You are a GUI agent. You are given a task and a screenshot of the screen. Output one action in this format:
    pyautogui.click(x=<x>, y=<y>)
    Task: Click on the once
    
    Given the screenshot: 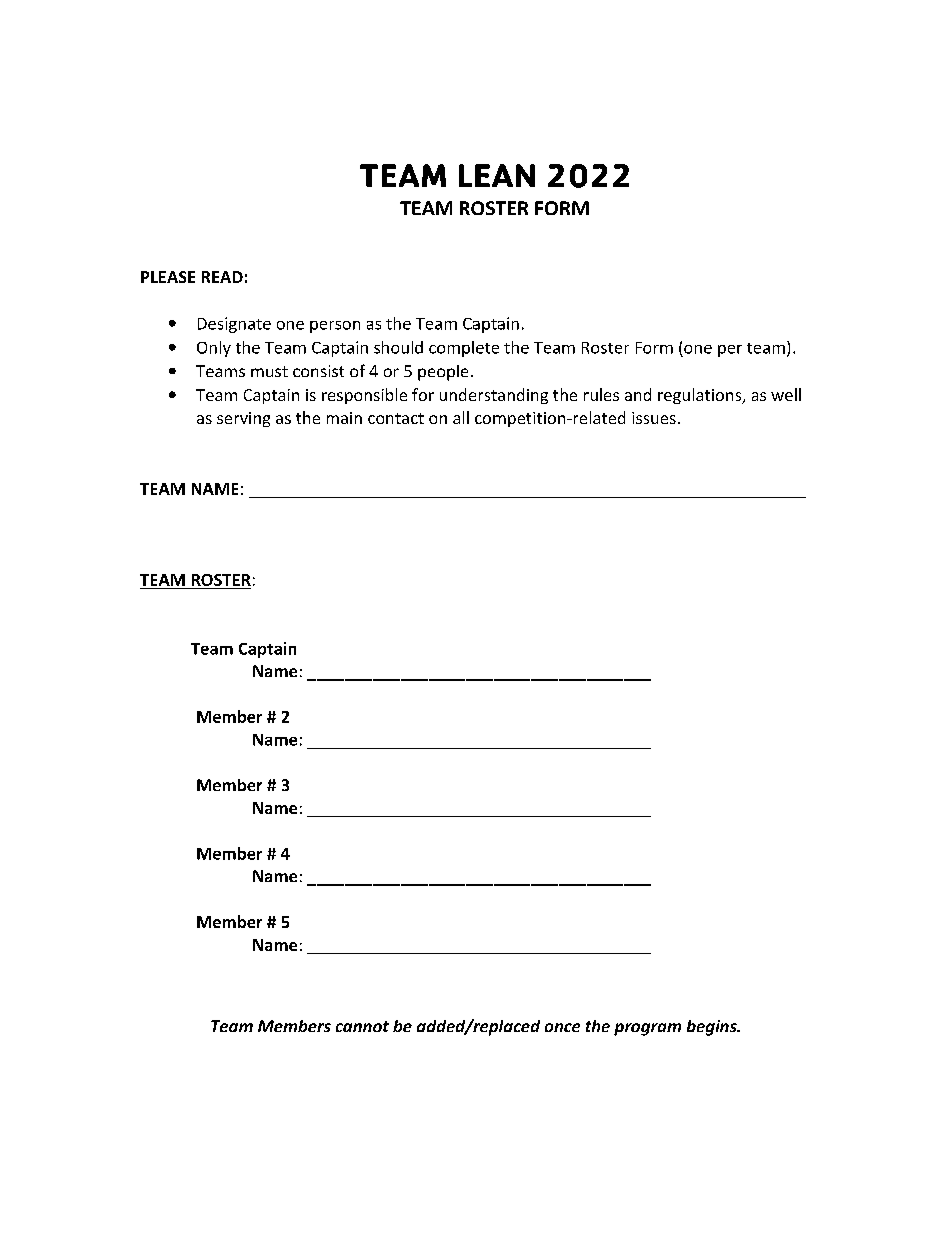 What is the action you would take?
    pyautogui.click(x=562, y=1027)
